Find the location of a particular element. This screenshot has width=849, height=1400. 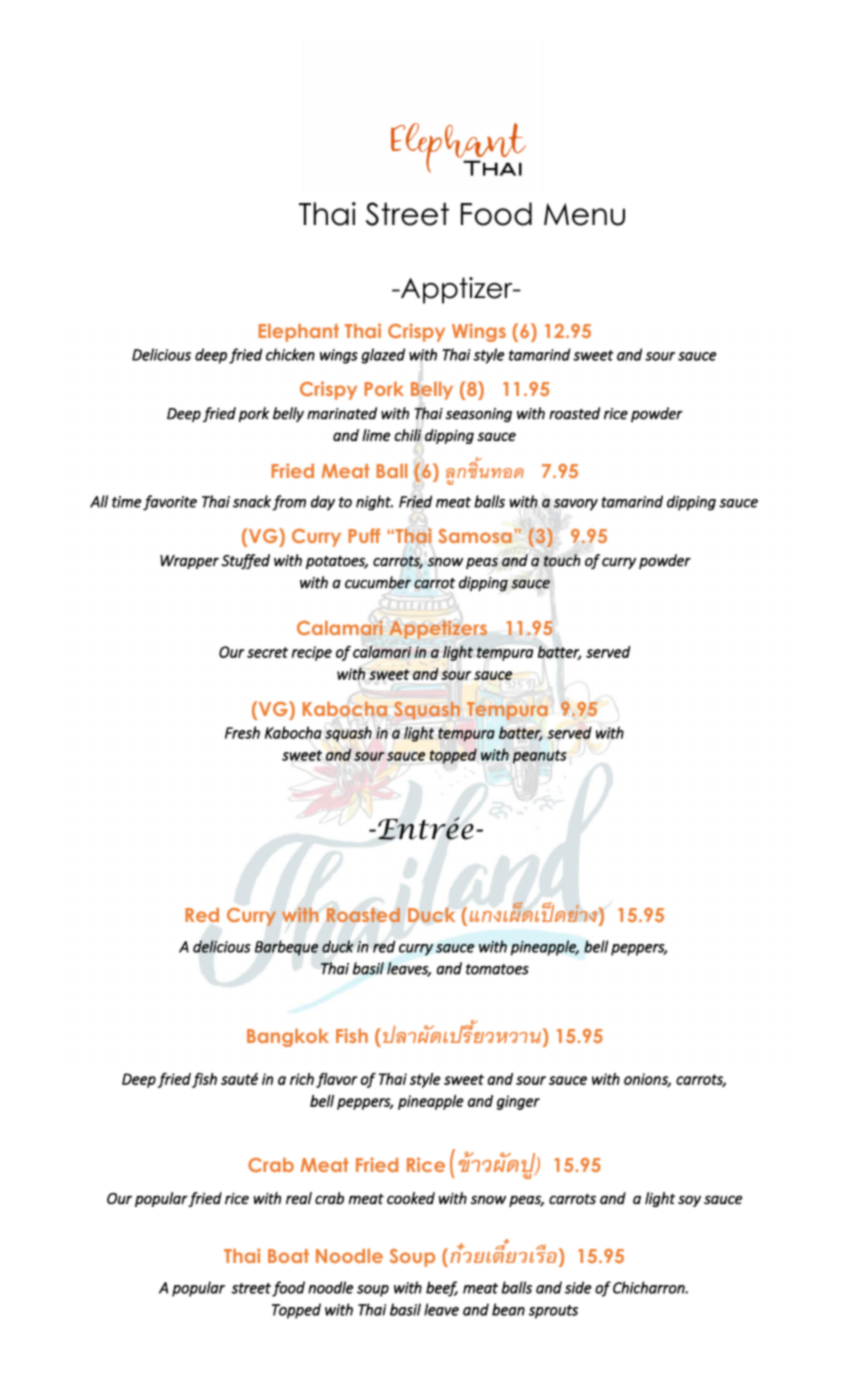

touch is located at coordinates (562, 560).
